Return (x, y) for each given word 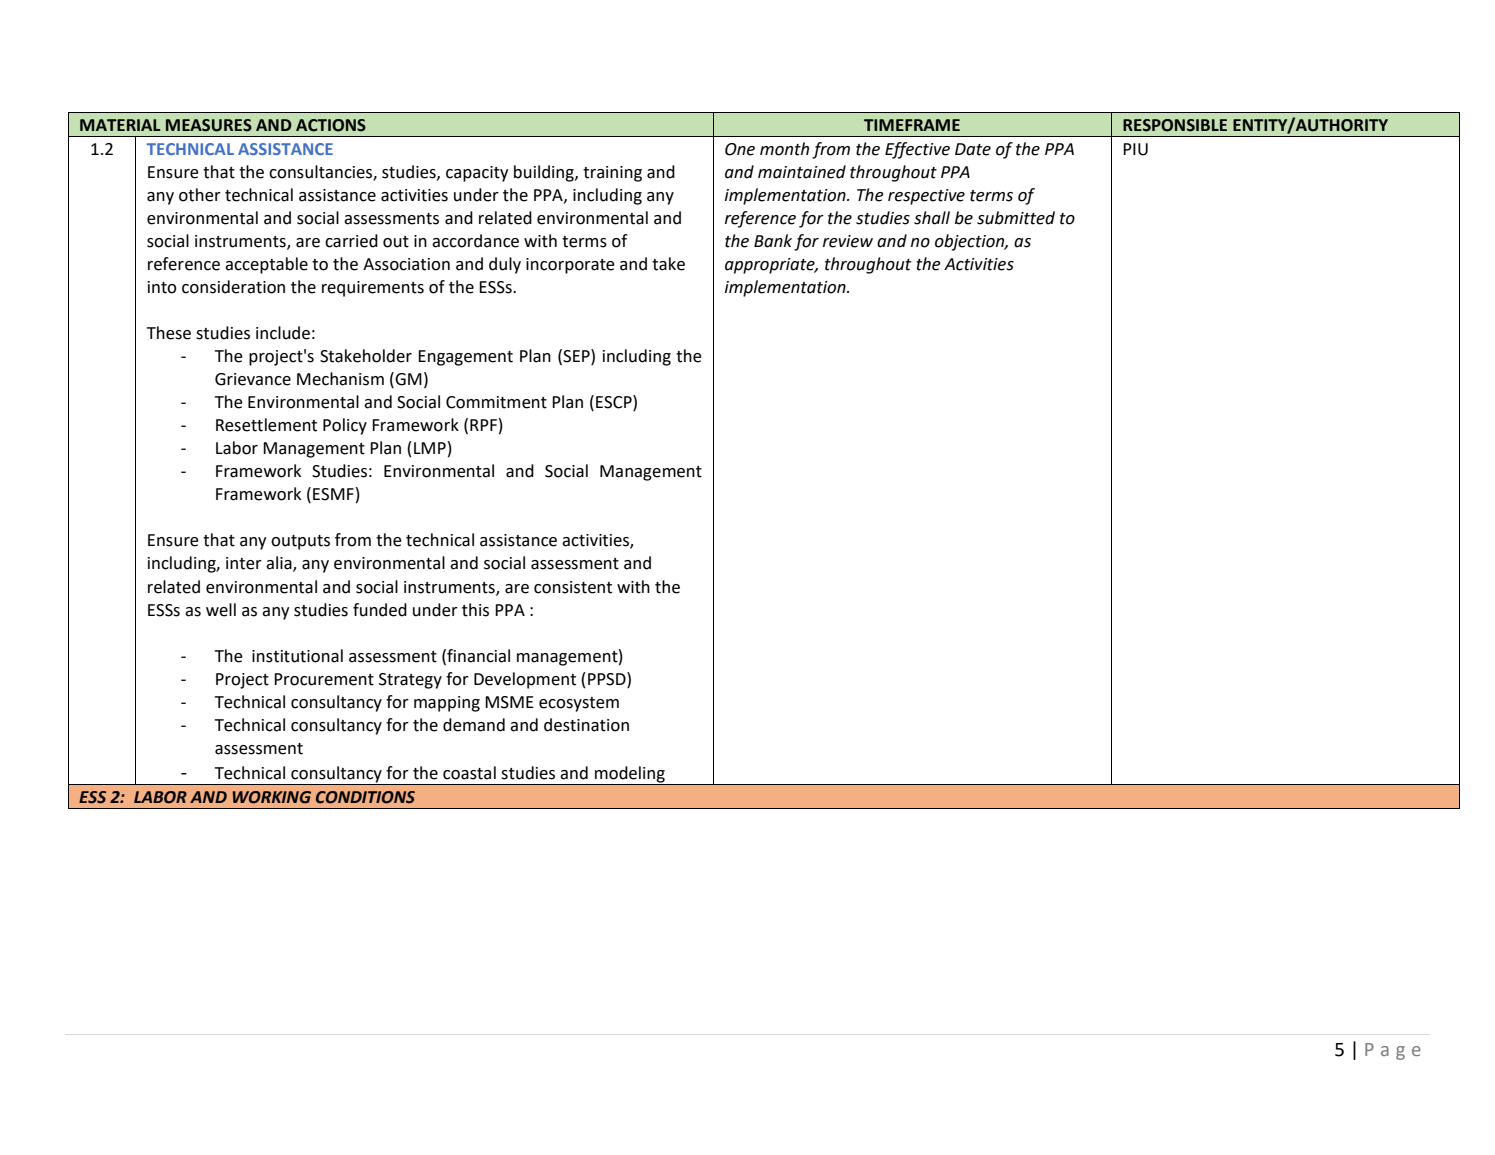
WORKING (272, 797)
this (475, 610)
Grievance (253, 379)
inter (244, 563)
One (740, 149)
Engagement (465, 358)
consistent (573, 587)
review (848, 241)
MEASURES (209, 125)
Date (973, 149)
